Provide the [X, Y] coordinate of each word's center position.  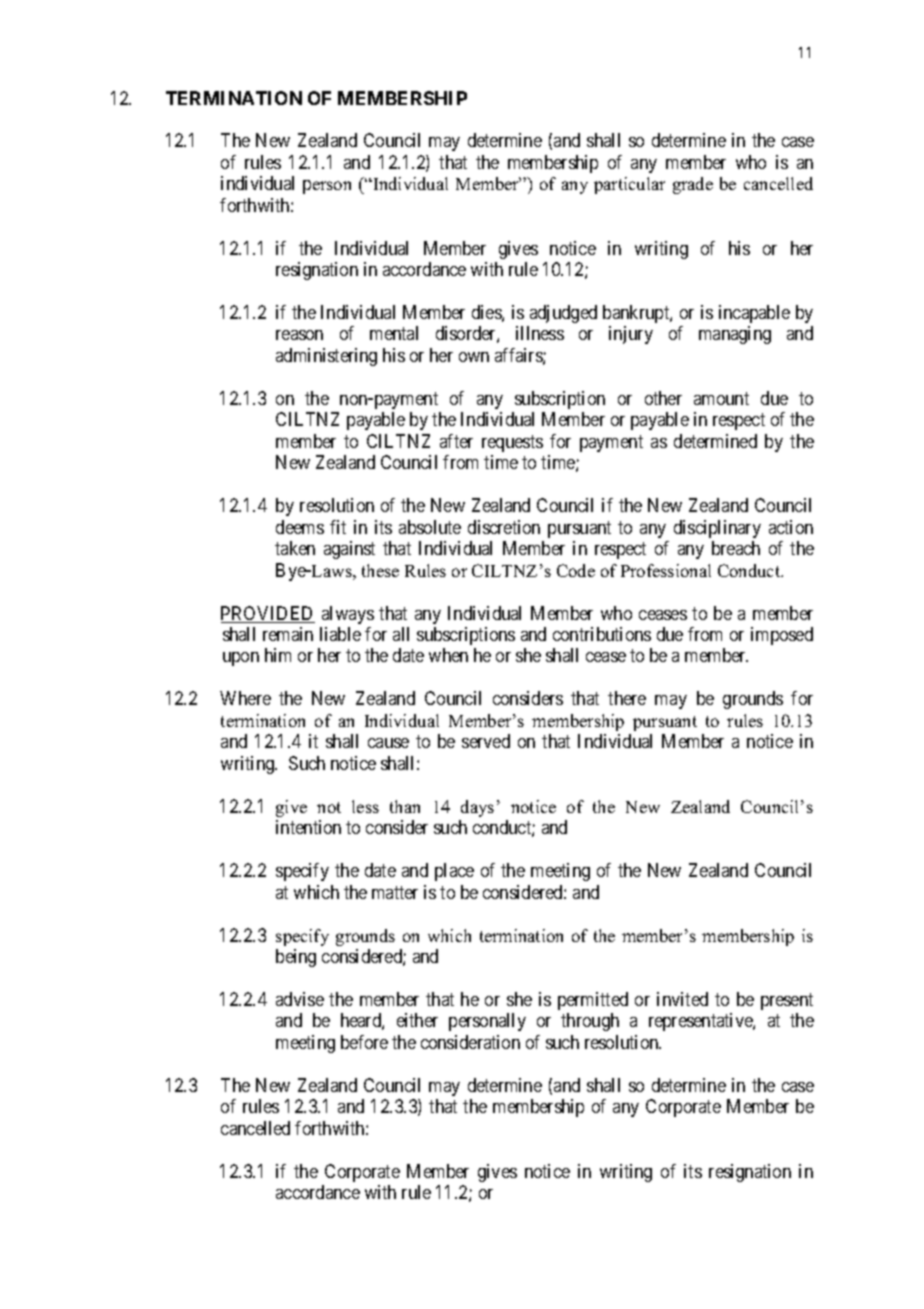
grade [693, 185]
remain [288, 634]
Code [576, 570]
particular [629, 185]
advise [300, 999]
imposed [782, 636]
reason [299, 335]
